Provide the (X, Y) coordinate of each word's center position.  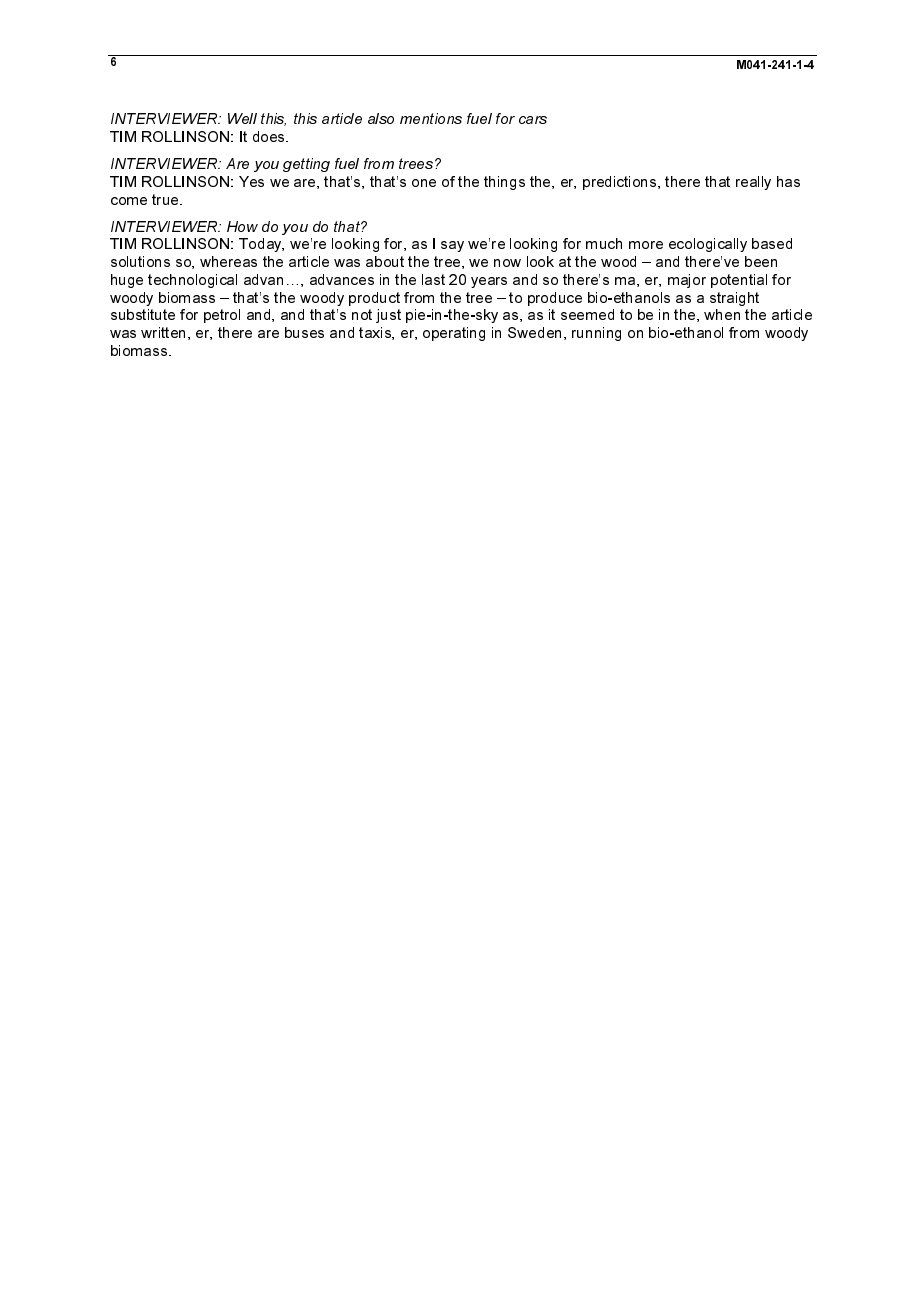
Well (242, 118)
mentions (431, 118)
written (163, 332)
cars (533, 120)
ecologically (708, 245)
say (452, 246)
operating (454, 334)
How (242, 226)
